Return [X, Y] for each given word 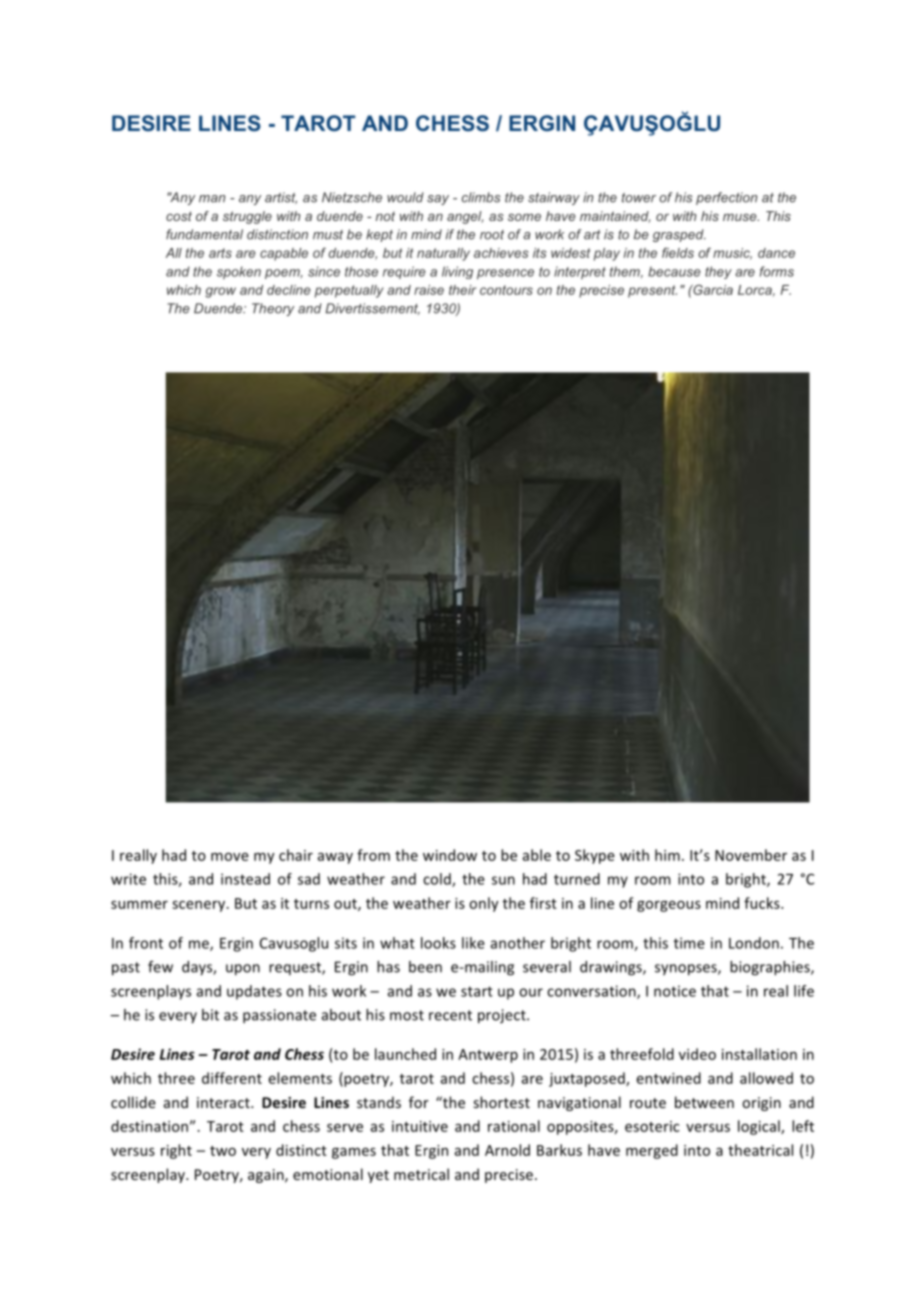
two [223, 1151]
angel [465, 217]
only [484, 904]
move [230, 857]
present [652, 291]
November [751, 855]
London [754, 943]
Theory [273, 309]
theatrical [760, 1150]
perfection [726, 198]
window [450, 855]
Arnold [507, 1150]
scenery [200, 906]
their [462, 290]
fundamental [204, 234]
